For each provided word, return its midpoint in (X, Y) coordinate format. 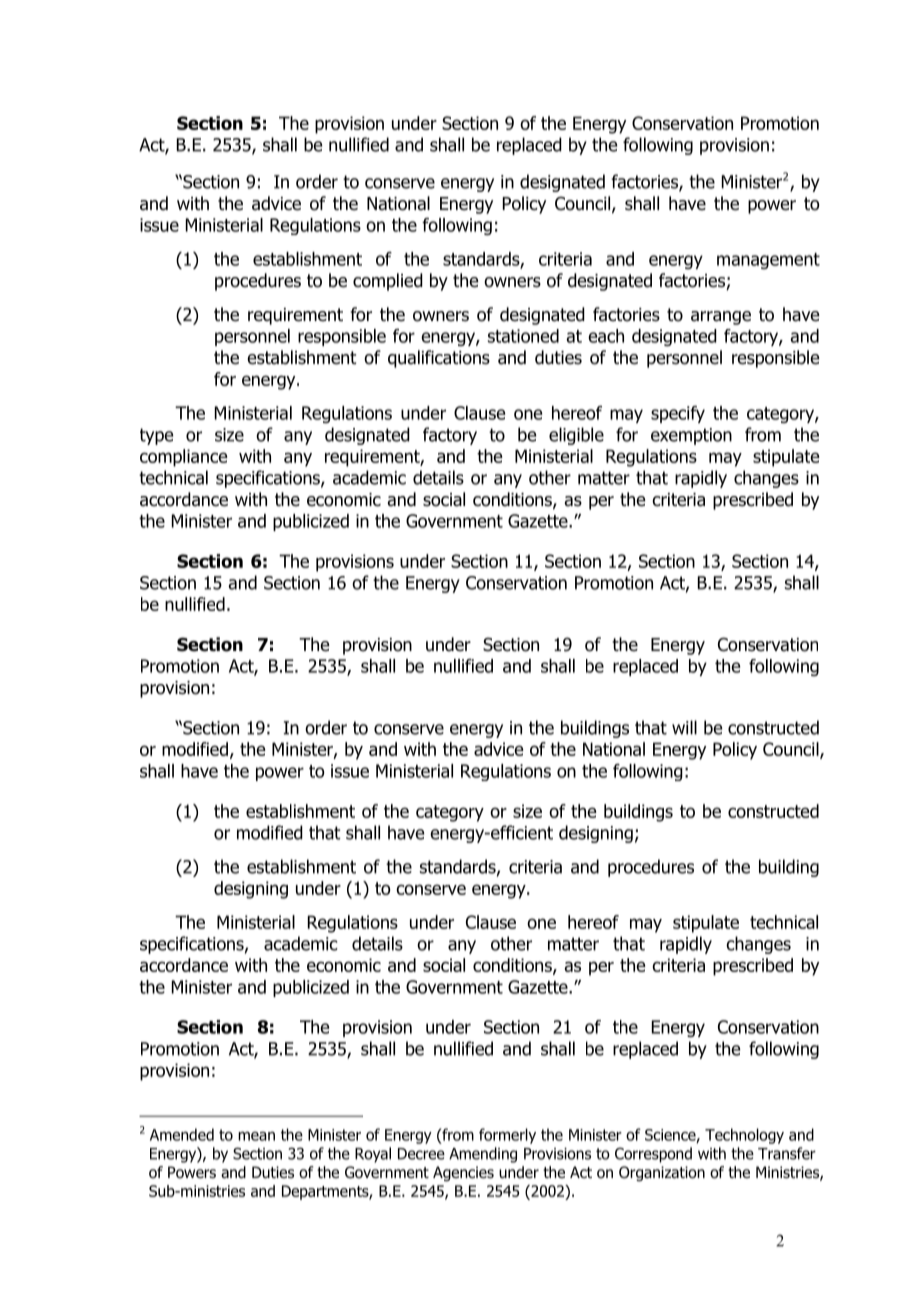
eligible (576, 436)
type (156, 436)
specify (678, 414)
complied (388, 282)
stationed (523, 336)
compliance (184, 458)
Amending (483, 1155)
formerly (507, 1136)
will (684, 727)
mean (256, 1136)
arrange (721, 318)
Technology (744, 1136)
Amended (182, 1134)
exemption (691, 436)
